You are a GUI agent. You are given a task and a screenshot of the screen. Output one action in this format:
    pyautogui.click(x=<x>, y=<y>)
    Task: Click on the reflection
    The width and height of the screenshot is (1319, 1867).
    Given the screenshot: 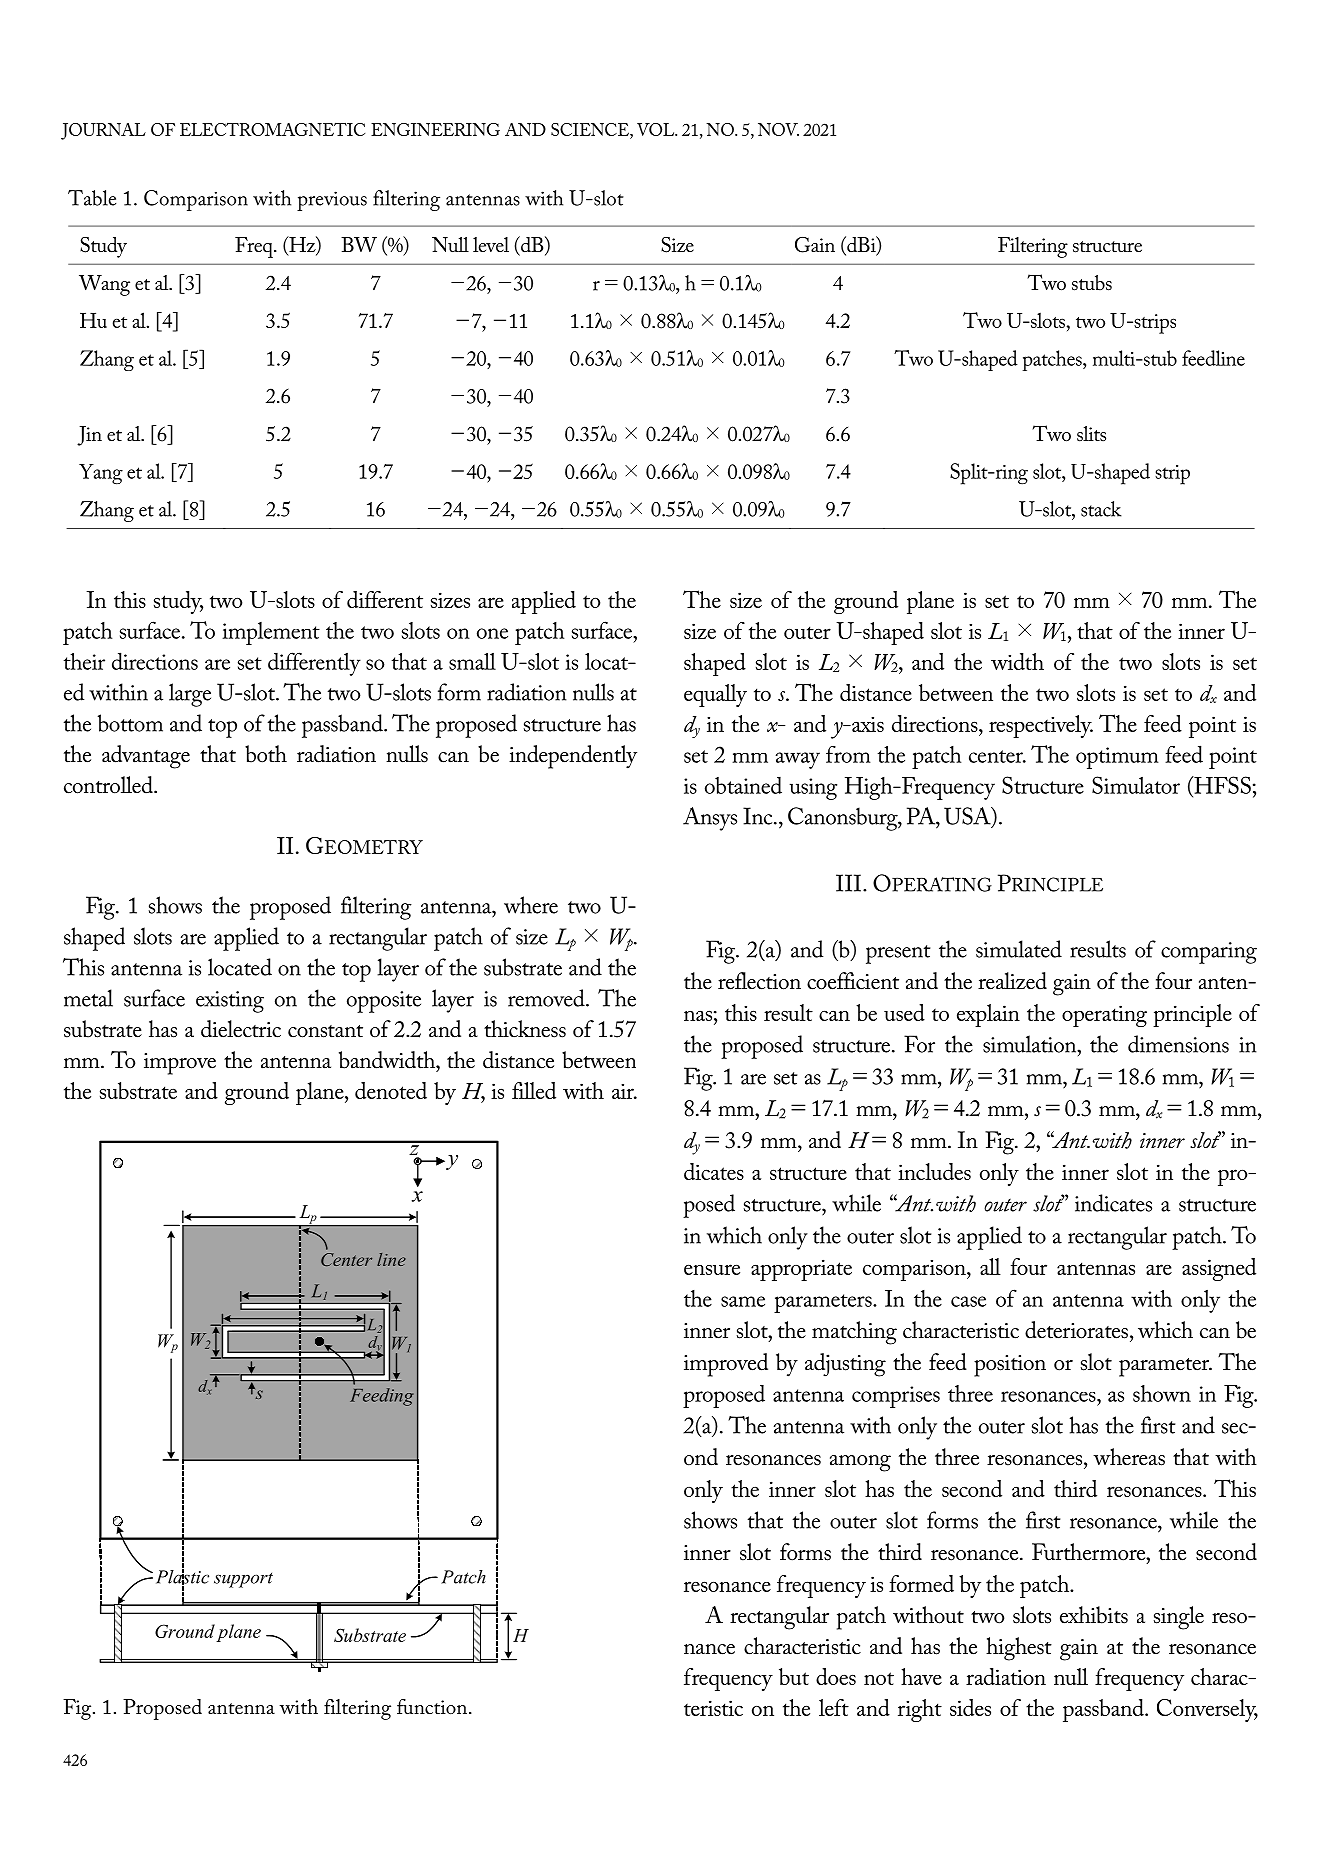 What is the action you would take?
    pyautogui.click(x=759, y=981)
